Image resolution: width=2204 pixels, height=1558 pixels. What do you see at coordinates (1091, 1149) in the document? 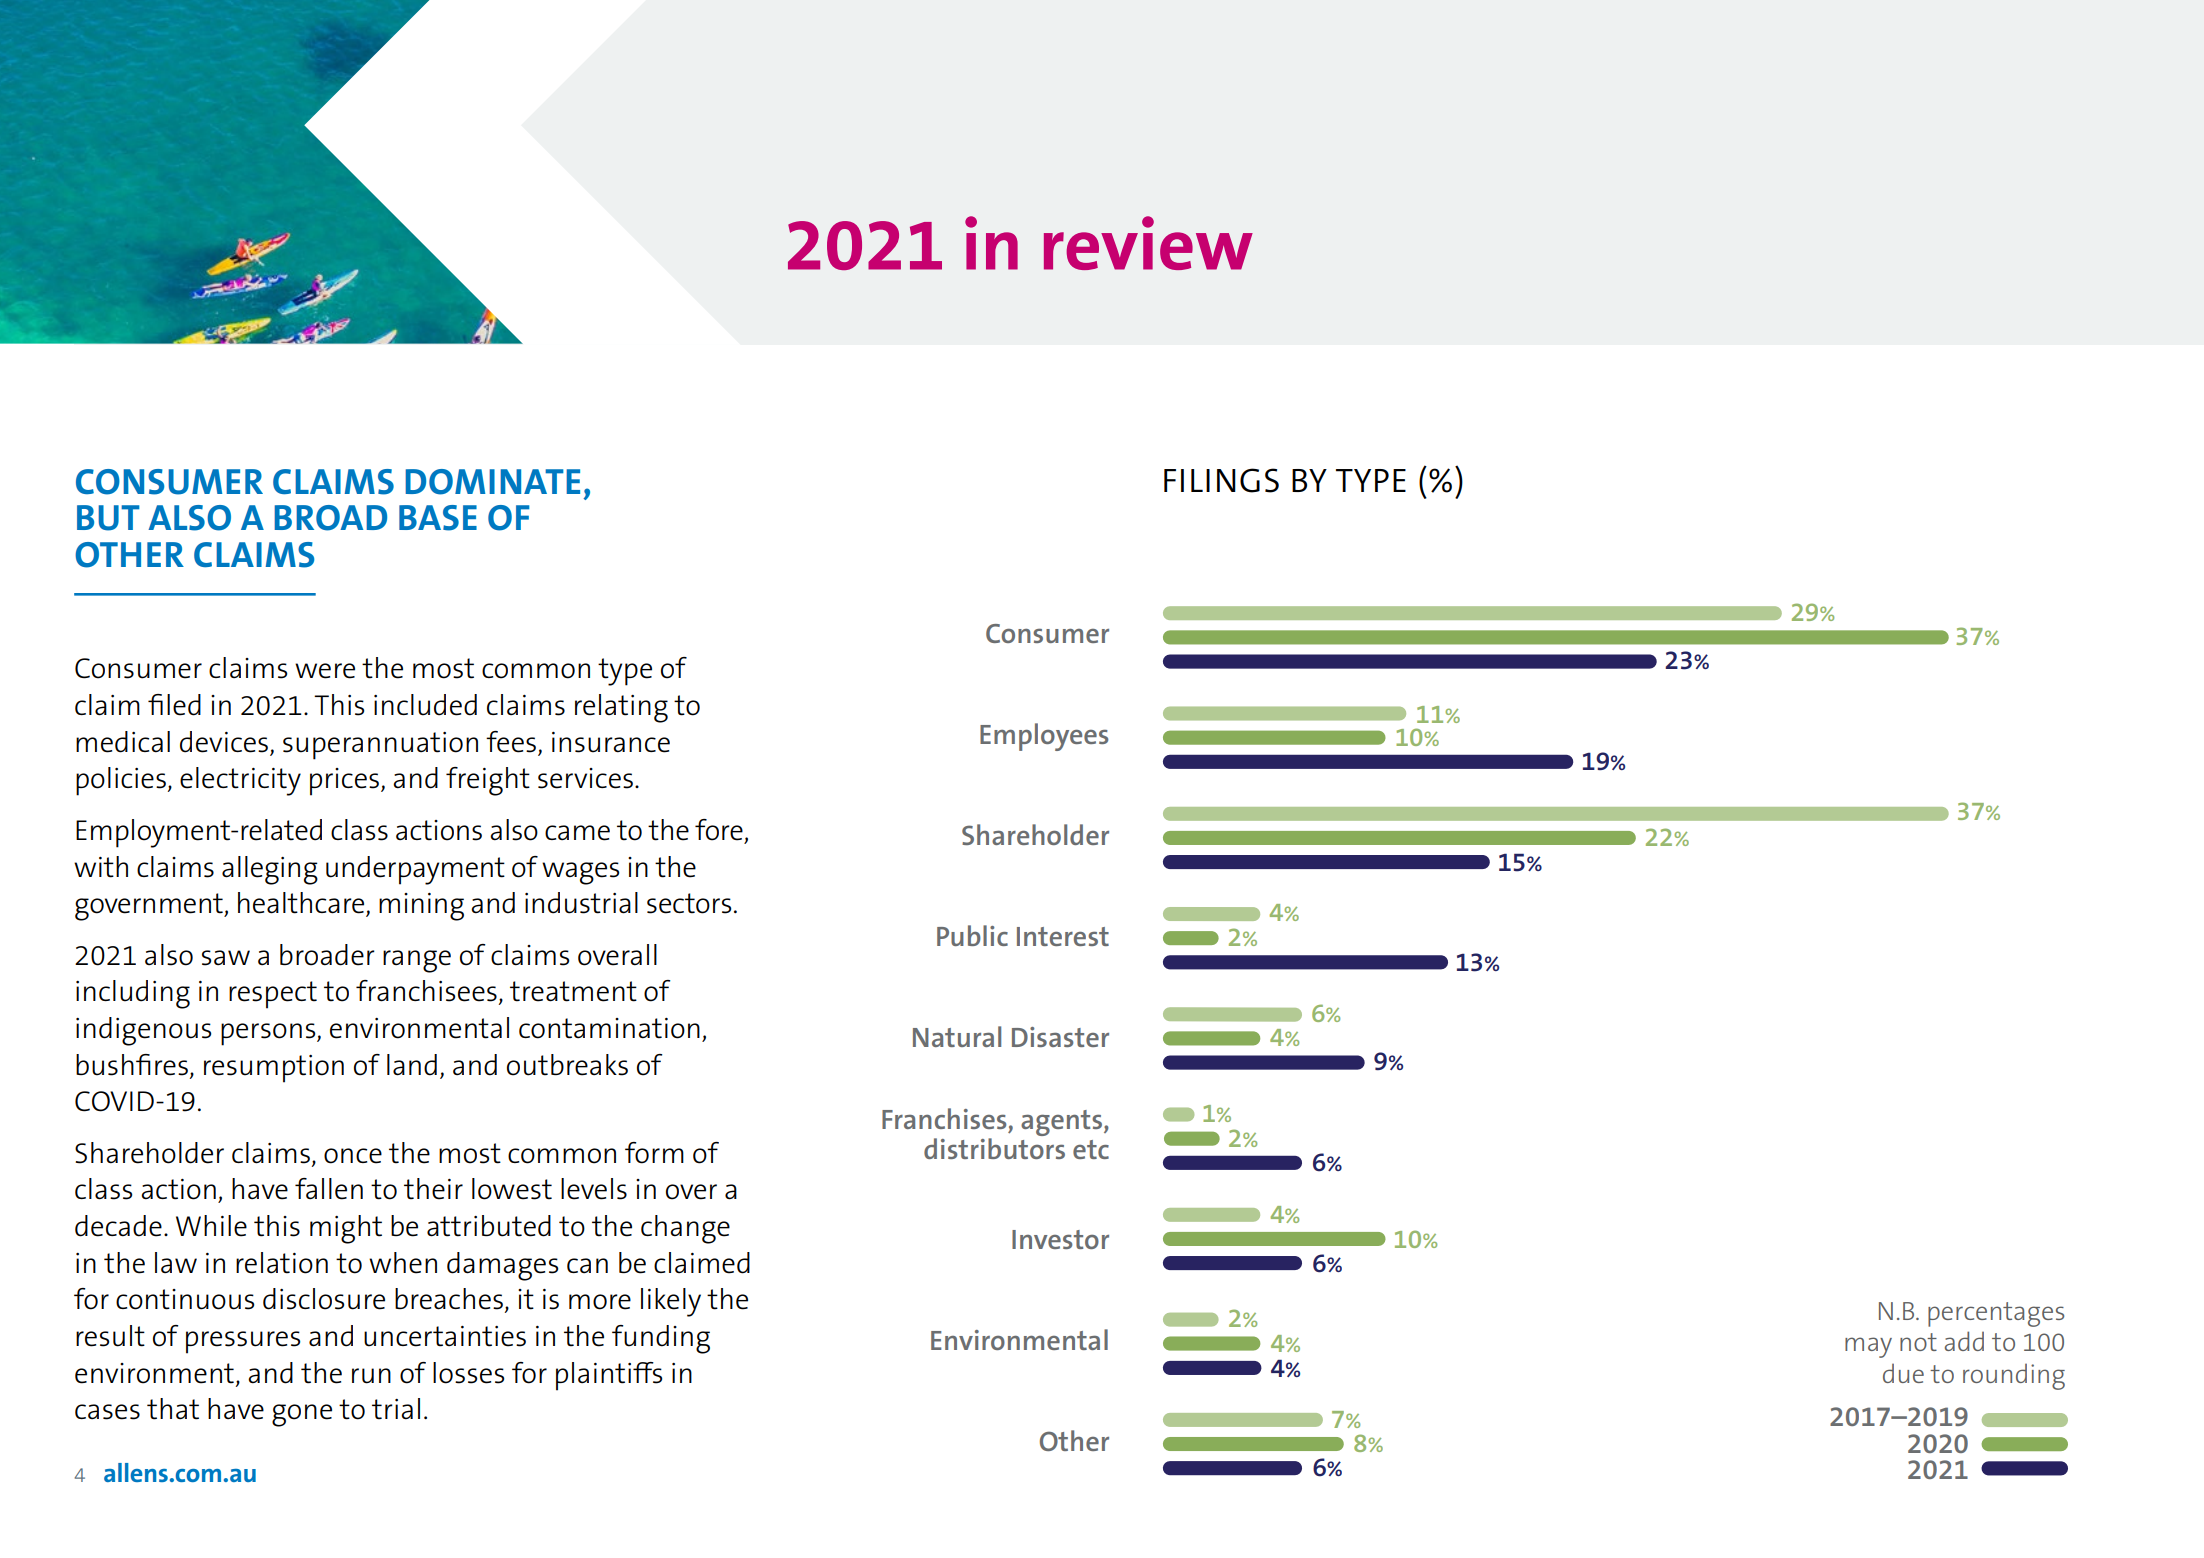
I see `etc` at bounding box center [1091, 1149].
